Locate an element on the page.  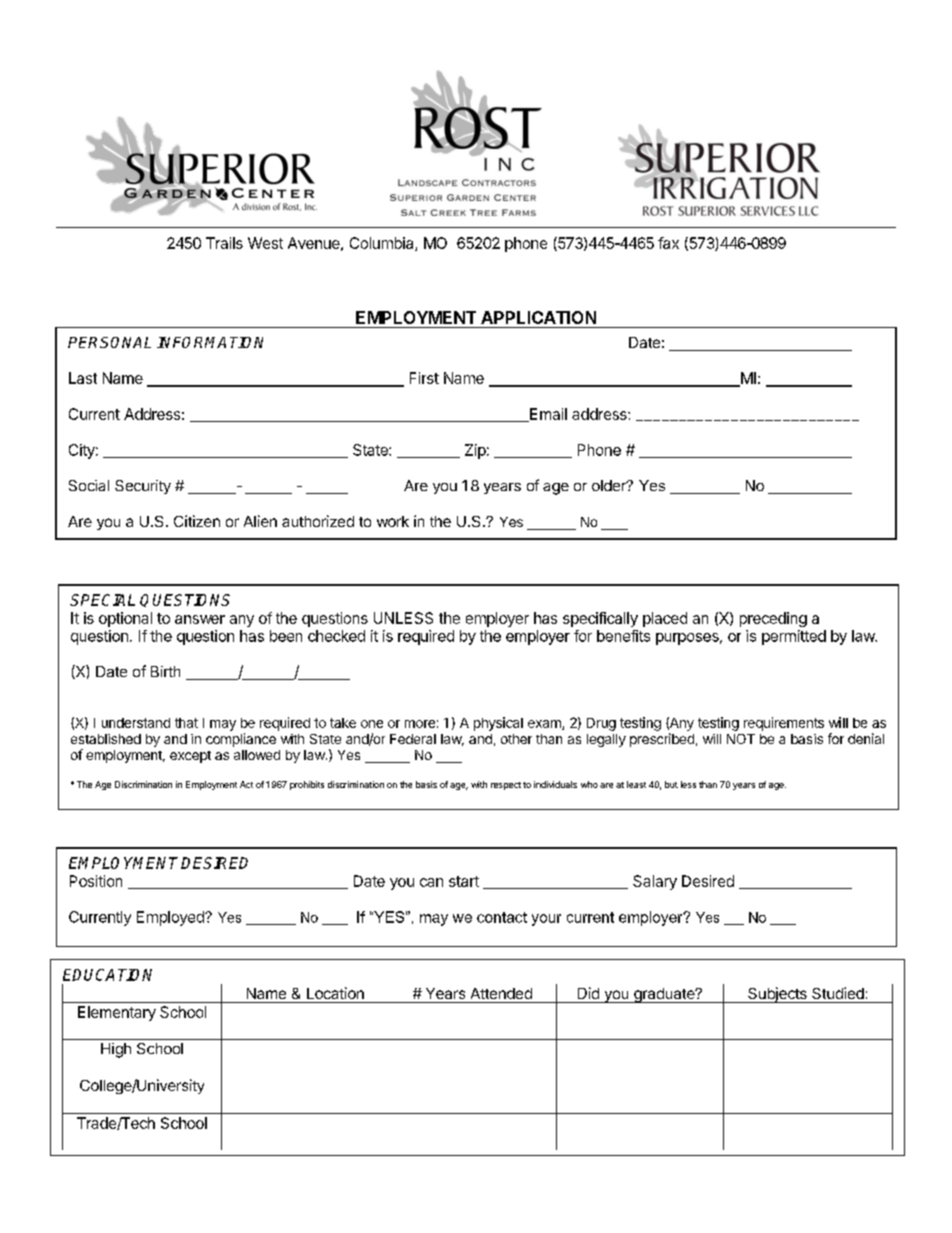
start is located at coordinates (464, 881).
